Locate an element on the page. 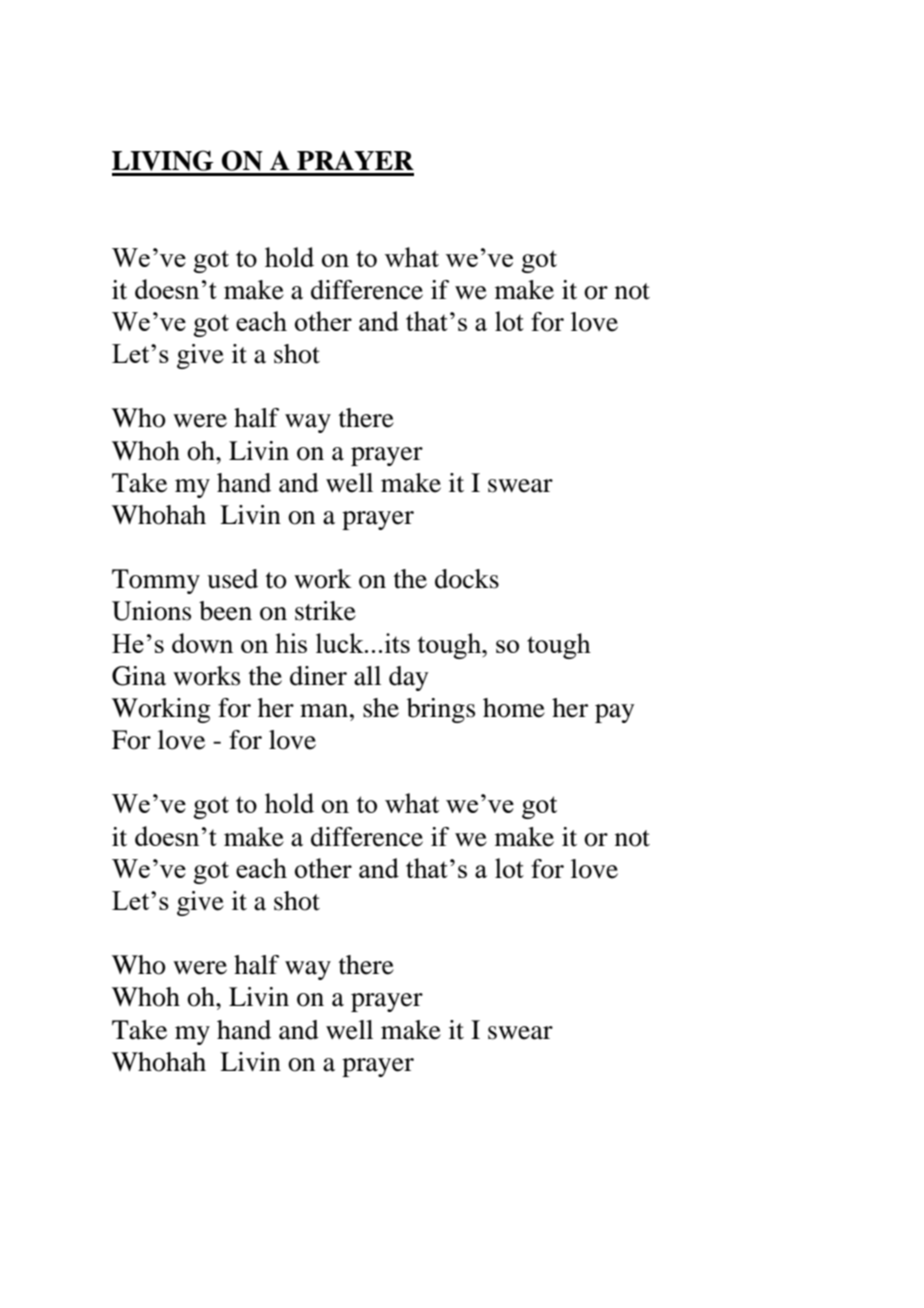  docks is located at coordinates (467, 579).
